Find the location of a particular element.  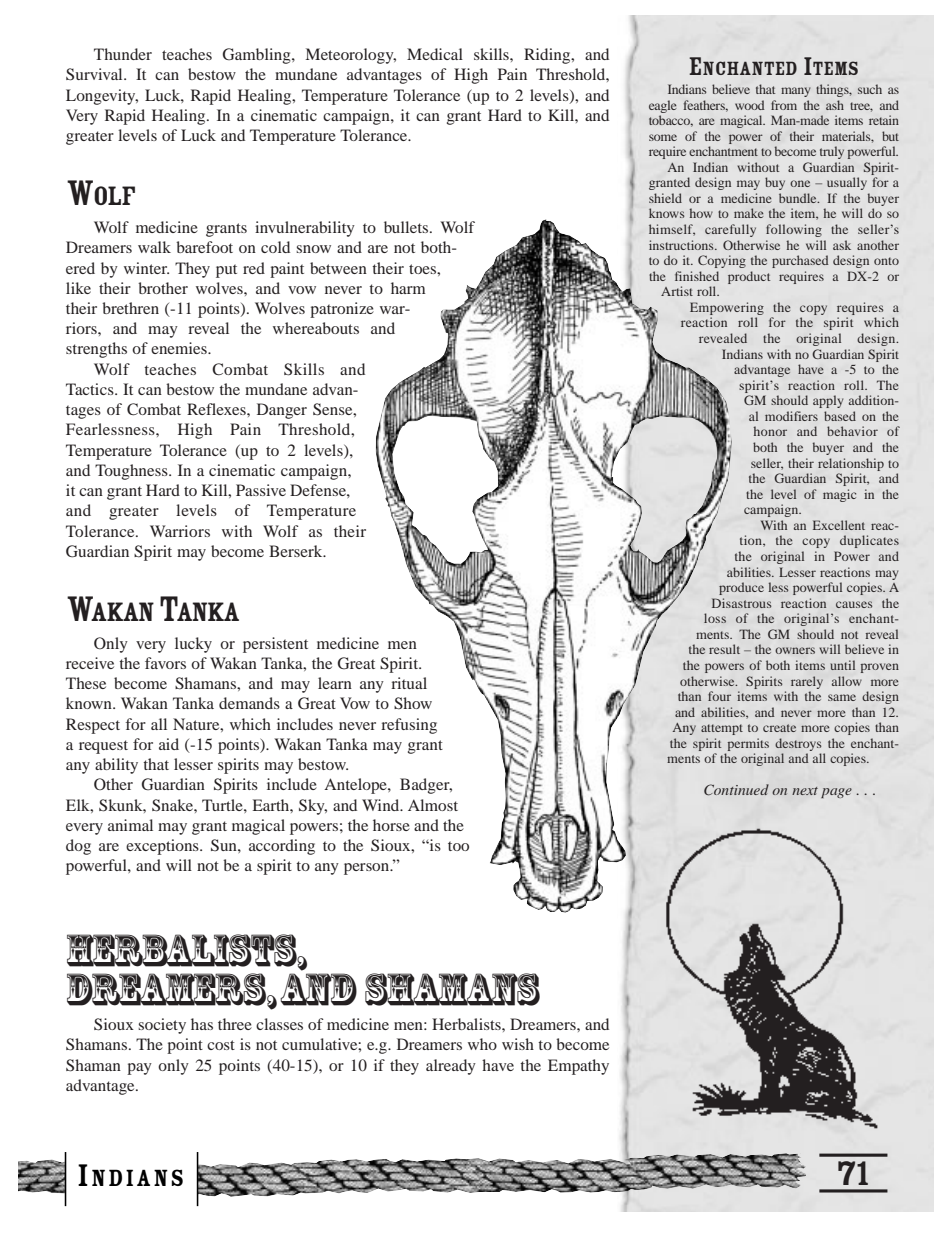

society is located at coordinates (162, 1026).
